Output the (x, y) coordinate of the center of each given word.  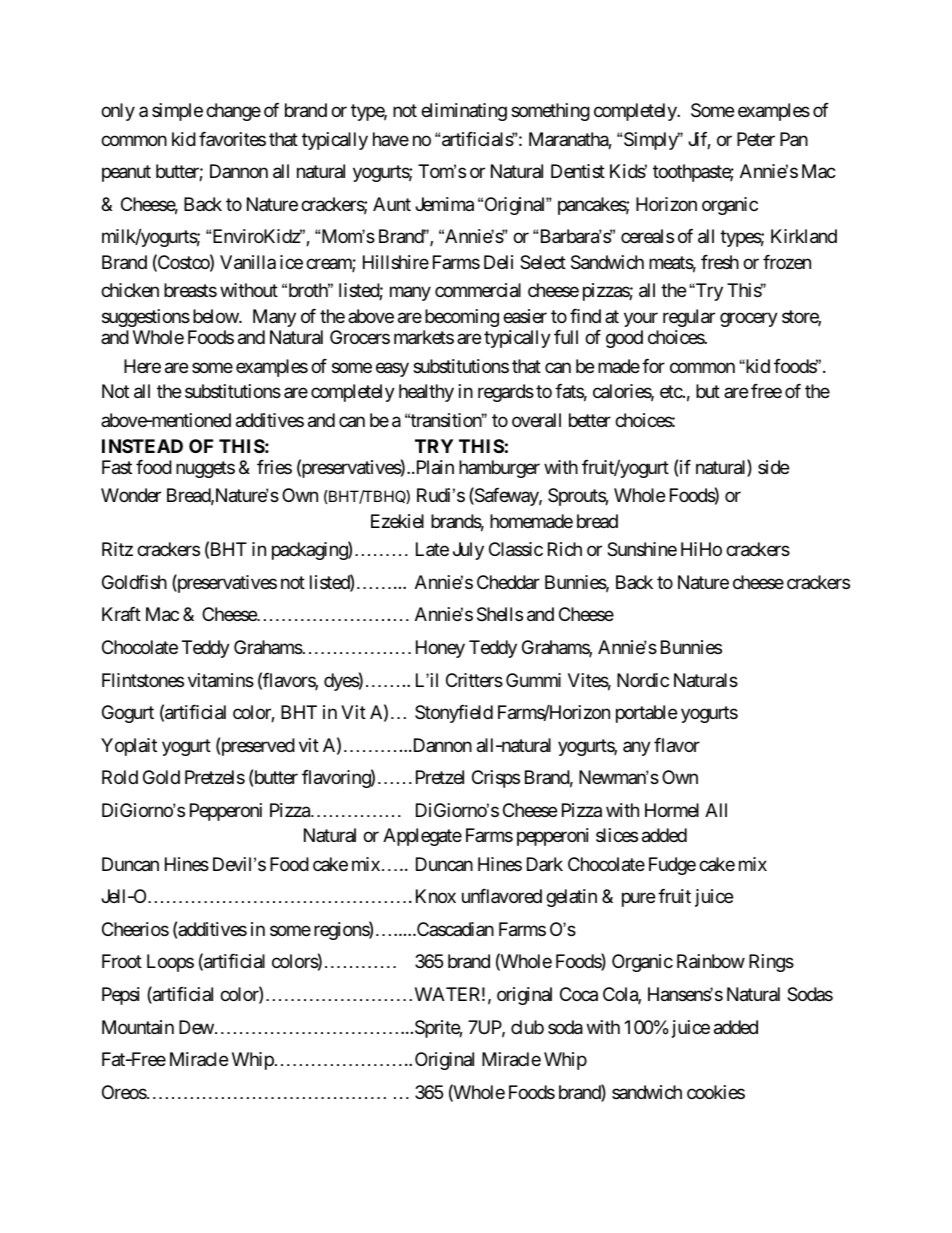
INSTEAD (142, 446)
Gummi (533, 680)
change (233, 112)
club (527, 1027)
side (773, 467)
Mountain (138, 1027)
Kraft (121, 614)
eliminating (464, 112)
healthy (426, 393)
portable (646, 714)
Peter (756, 139)
